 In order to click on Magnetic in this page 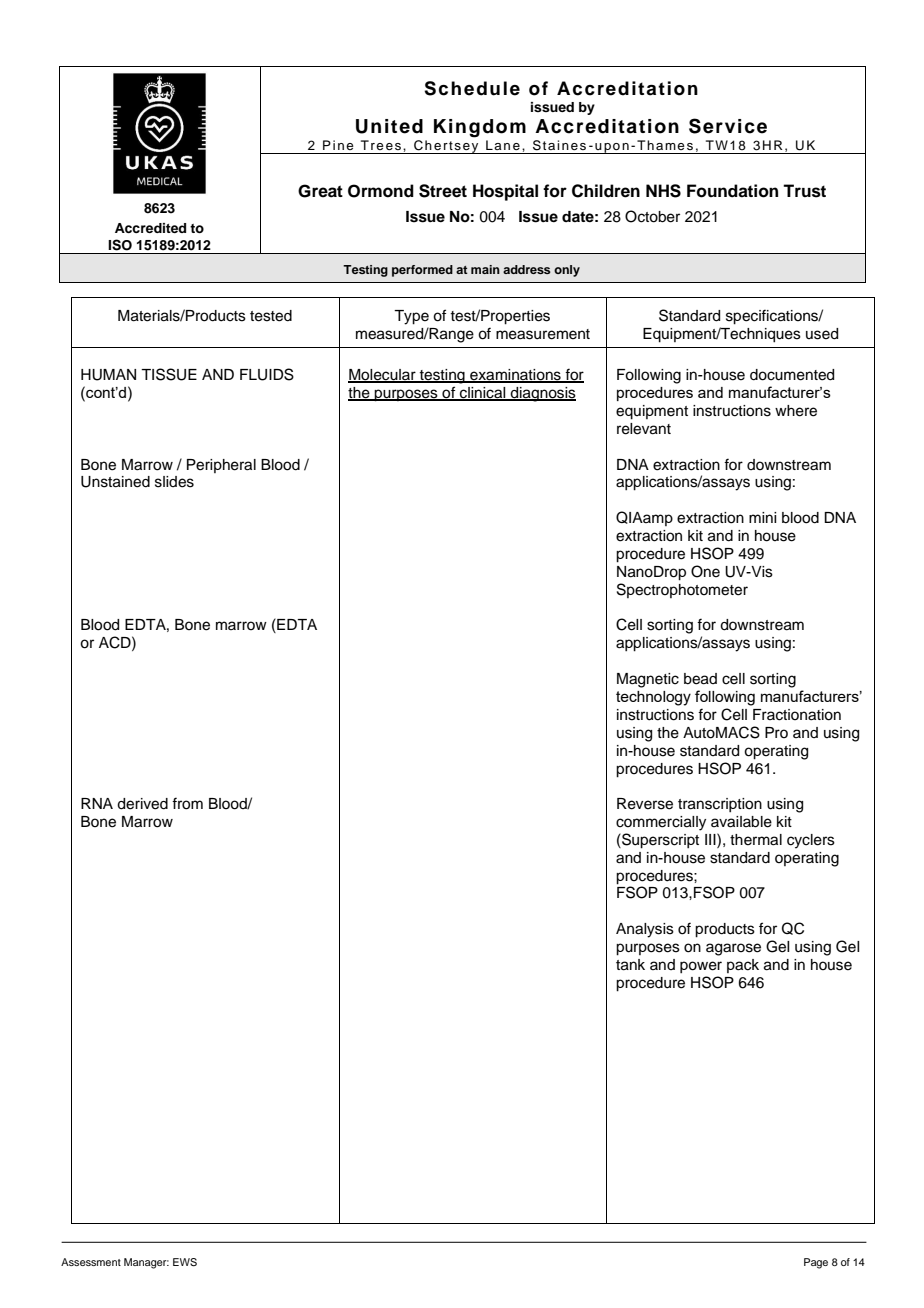, I will do `click(648, 680)`.
